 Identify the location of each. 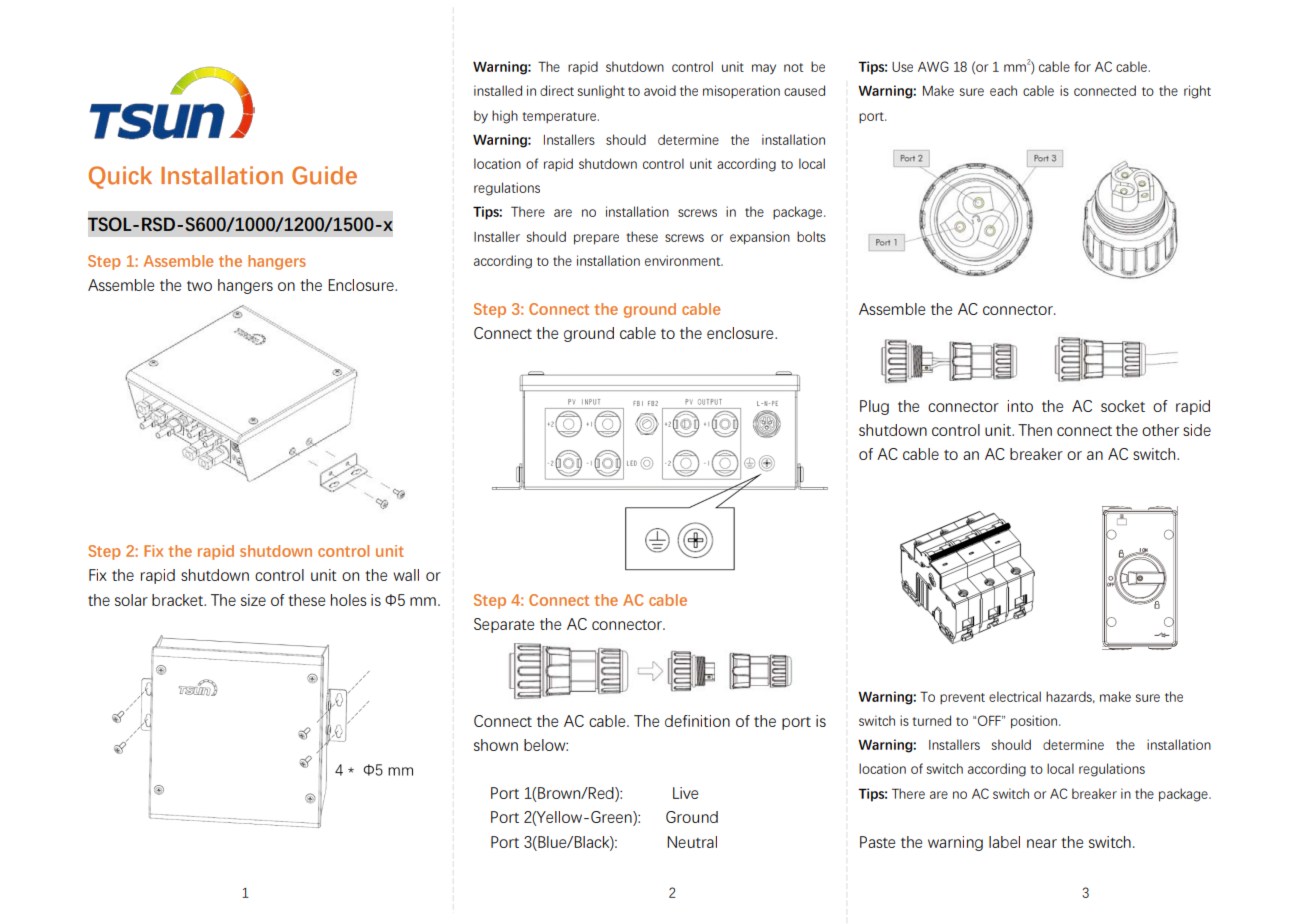
(1003, 90).
